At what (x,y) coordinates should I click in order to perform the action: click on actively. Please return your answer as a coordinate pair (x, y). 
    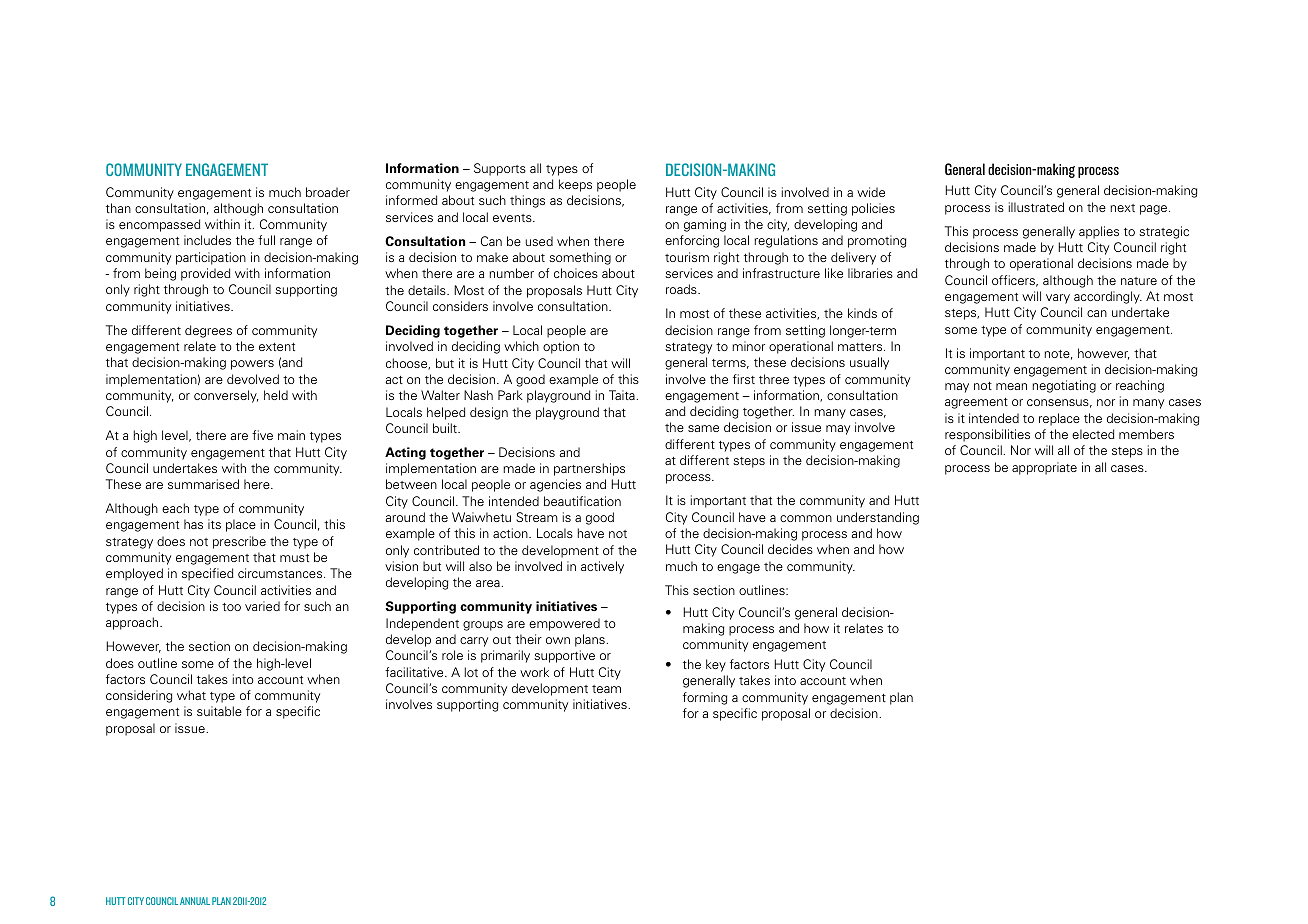
    Looking at the image, I should click on (602, 567).
